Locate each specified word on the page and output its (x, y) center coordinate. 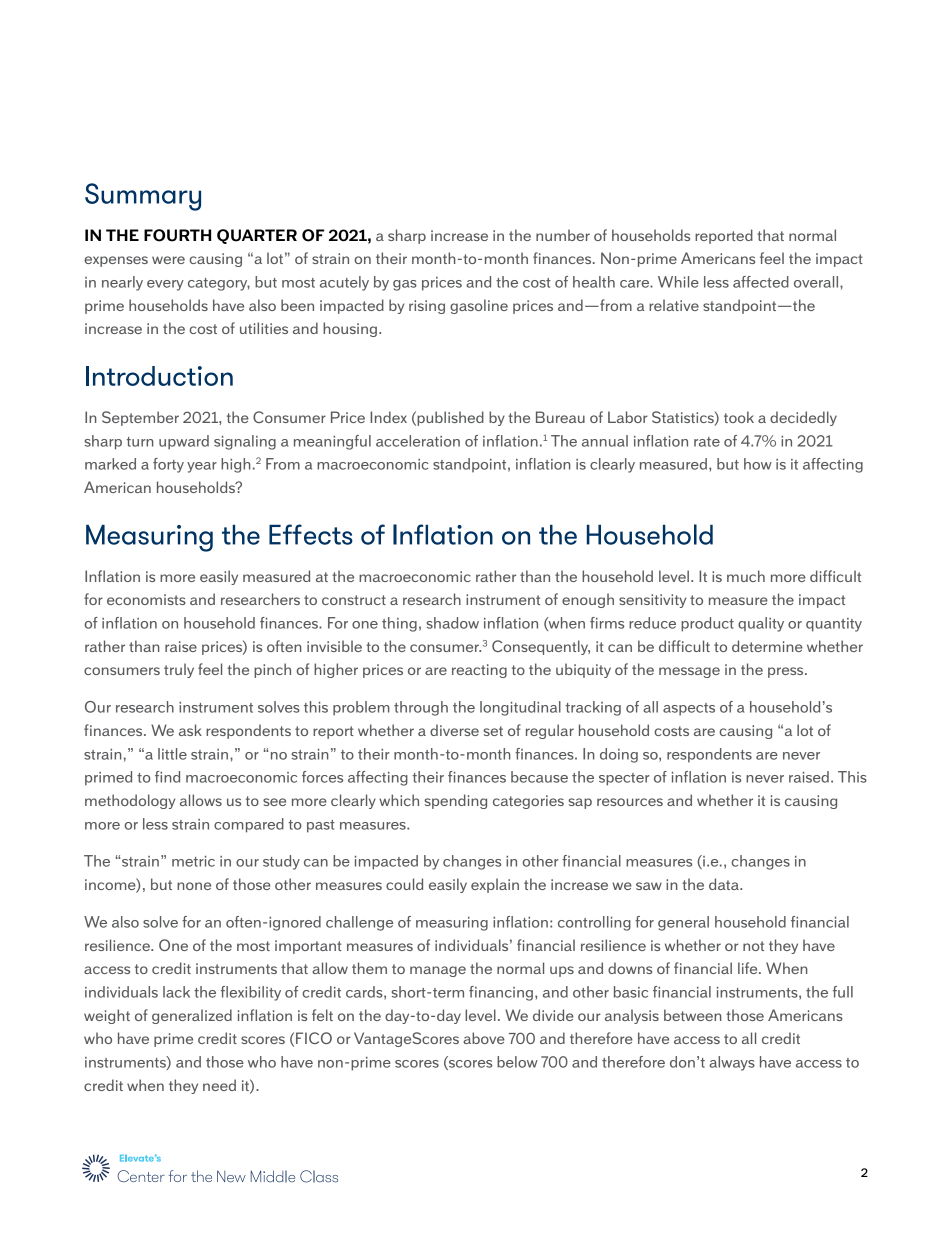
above (484, 1038)
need (219, 1085)
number (563, 235)
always (732, 1063)
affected (761, 282)
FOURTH (177, 235)
